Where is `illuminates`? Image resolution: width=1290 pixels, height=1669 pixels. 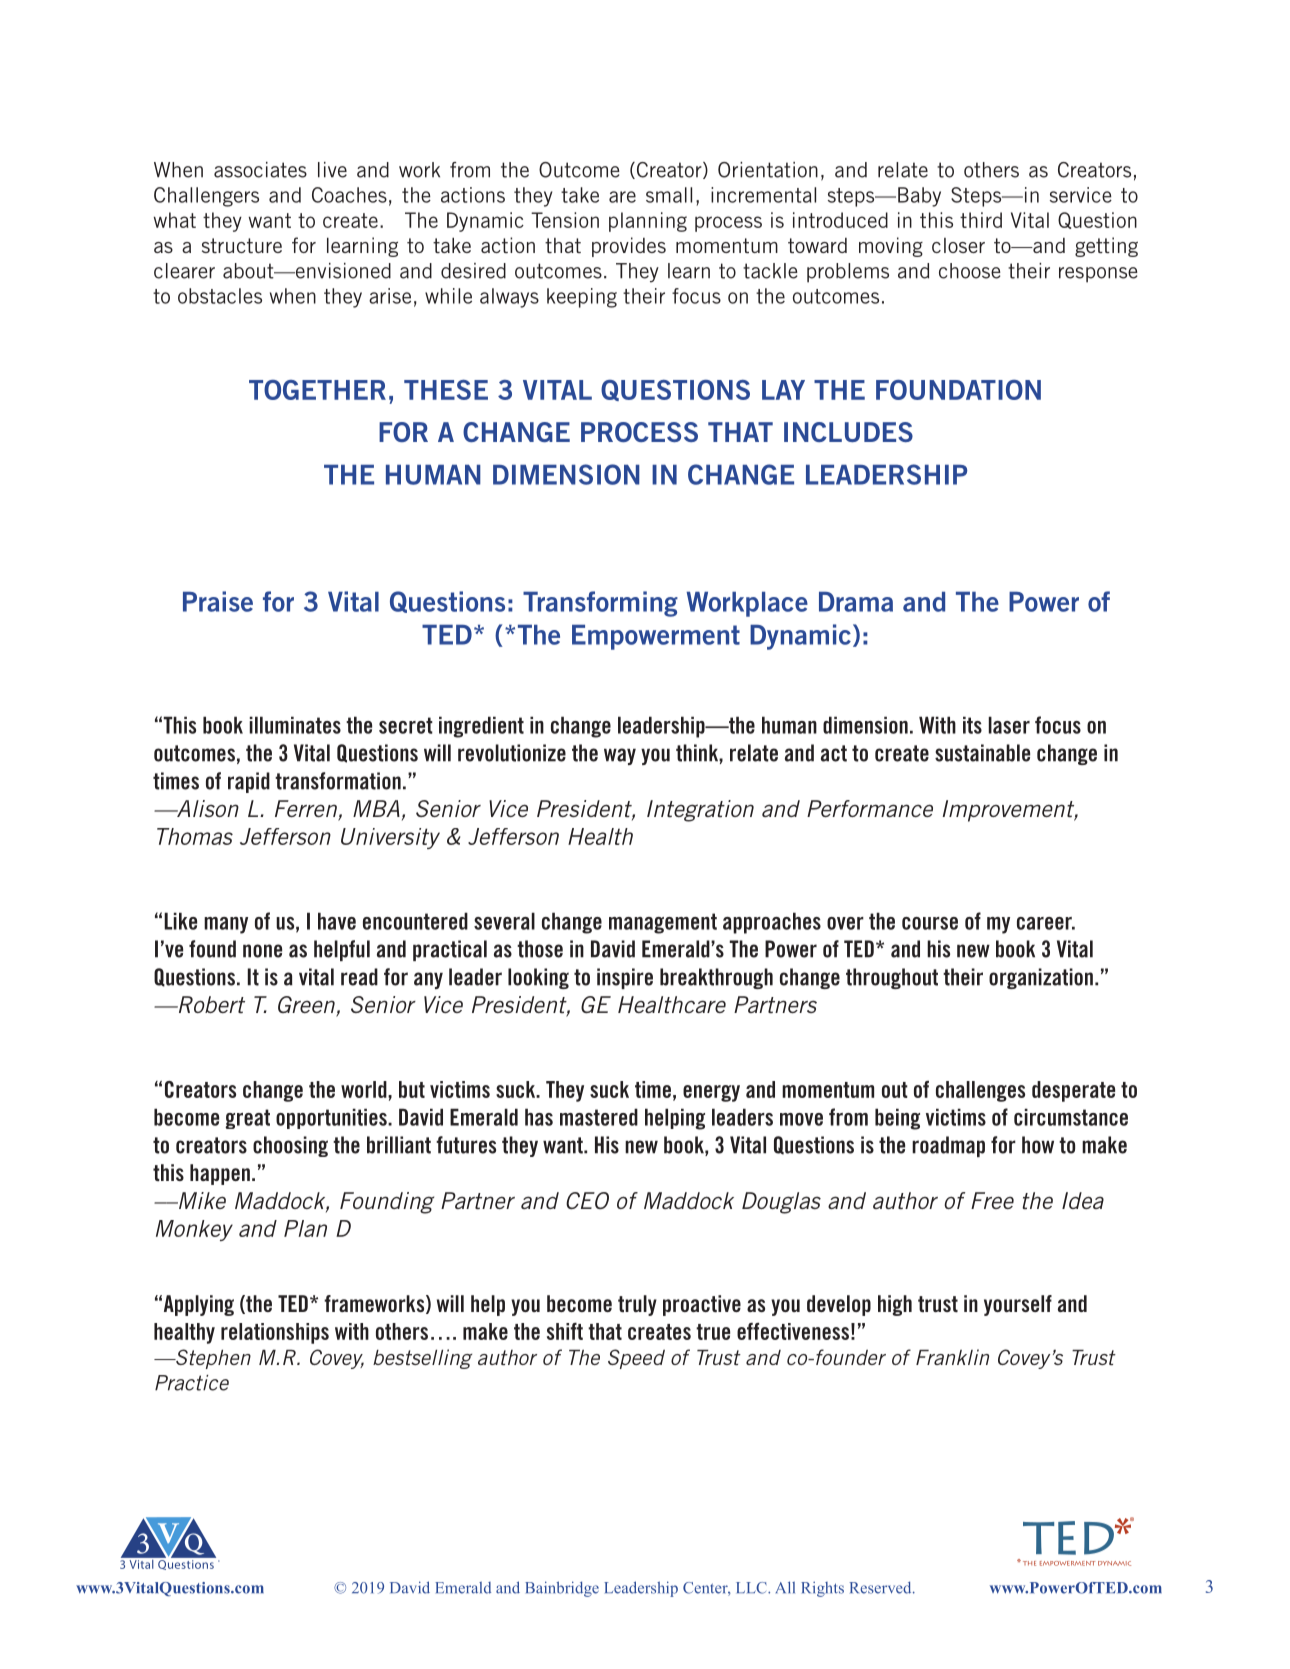
illuminates is located at coordinates (295, 725).
